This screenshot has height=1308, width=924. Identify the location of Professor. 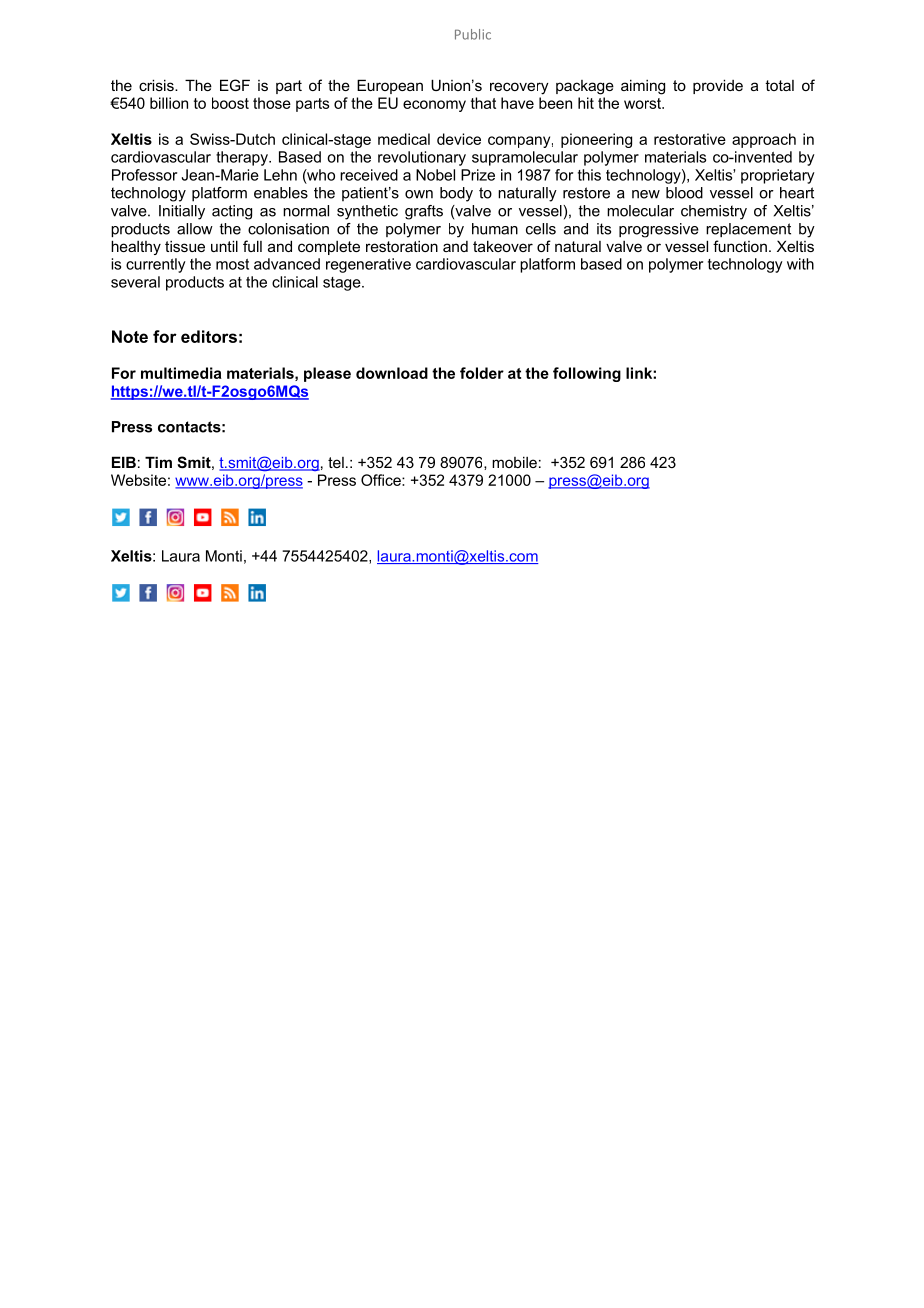
(144, 175).
